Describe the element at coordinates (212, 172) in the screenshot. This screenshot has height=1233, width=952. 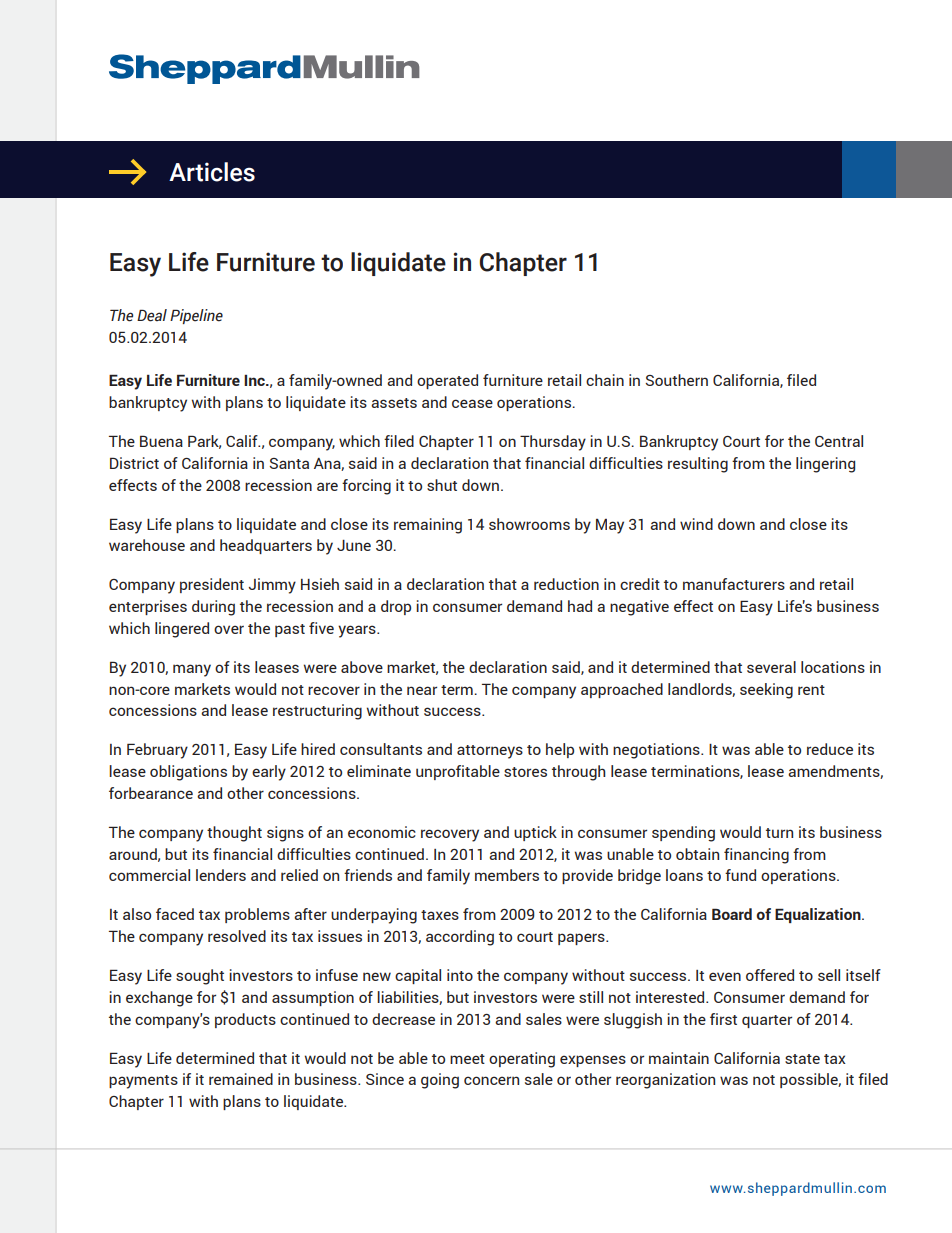
I see `Articles` at that location.
